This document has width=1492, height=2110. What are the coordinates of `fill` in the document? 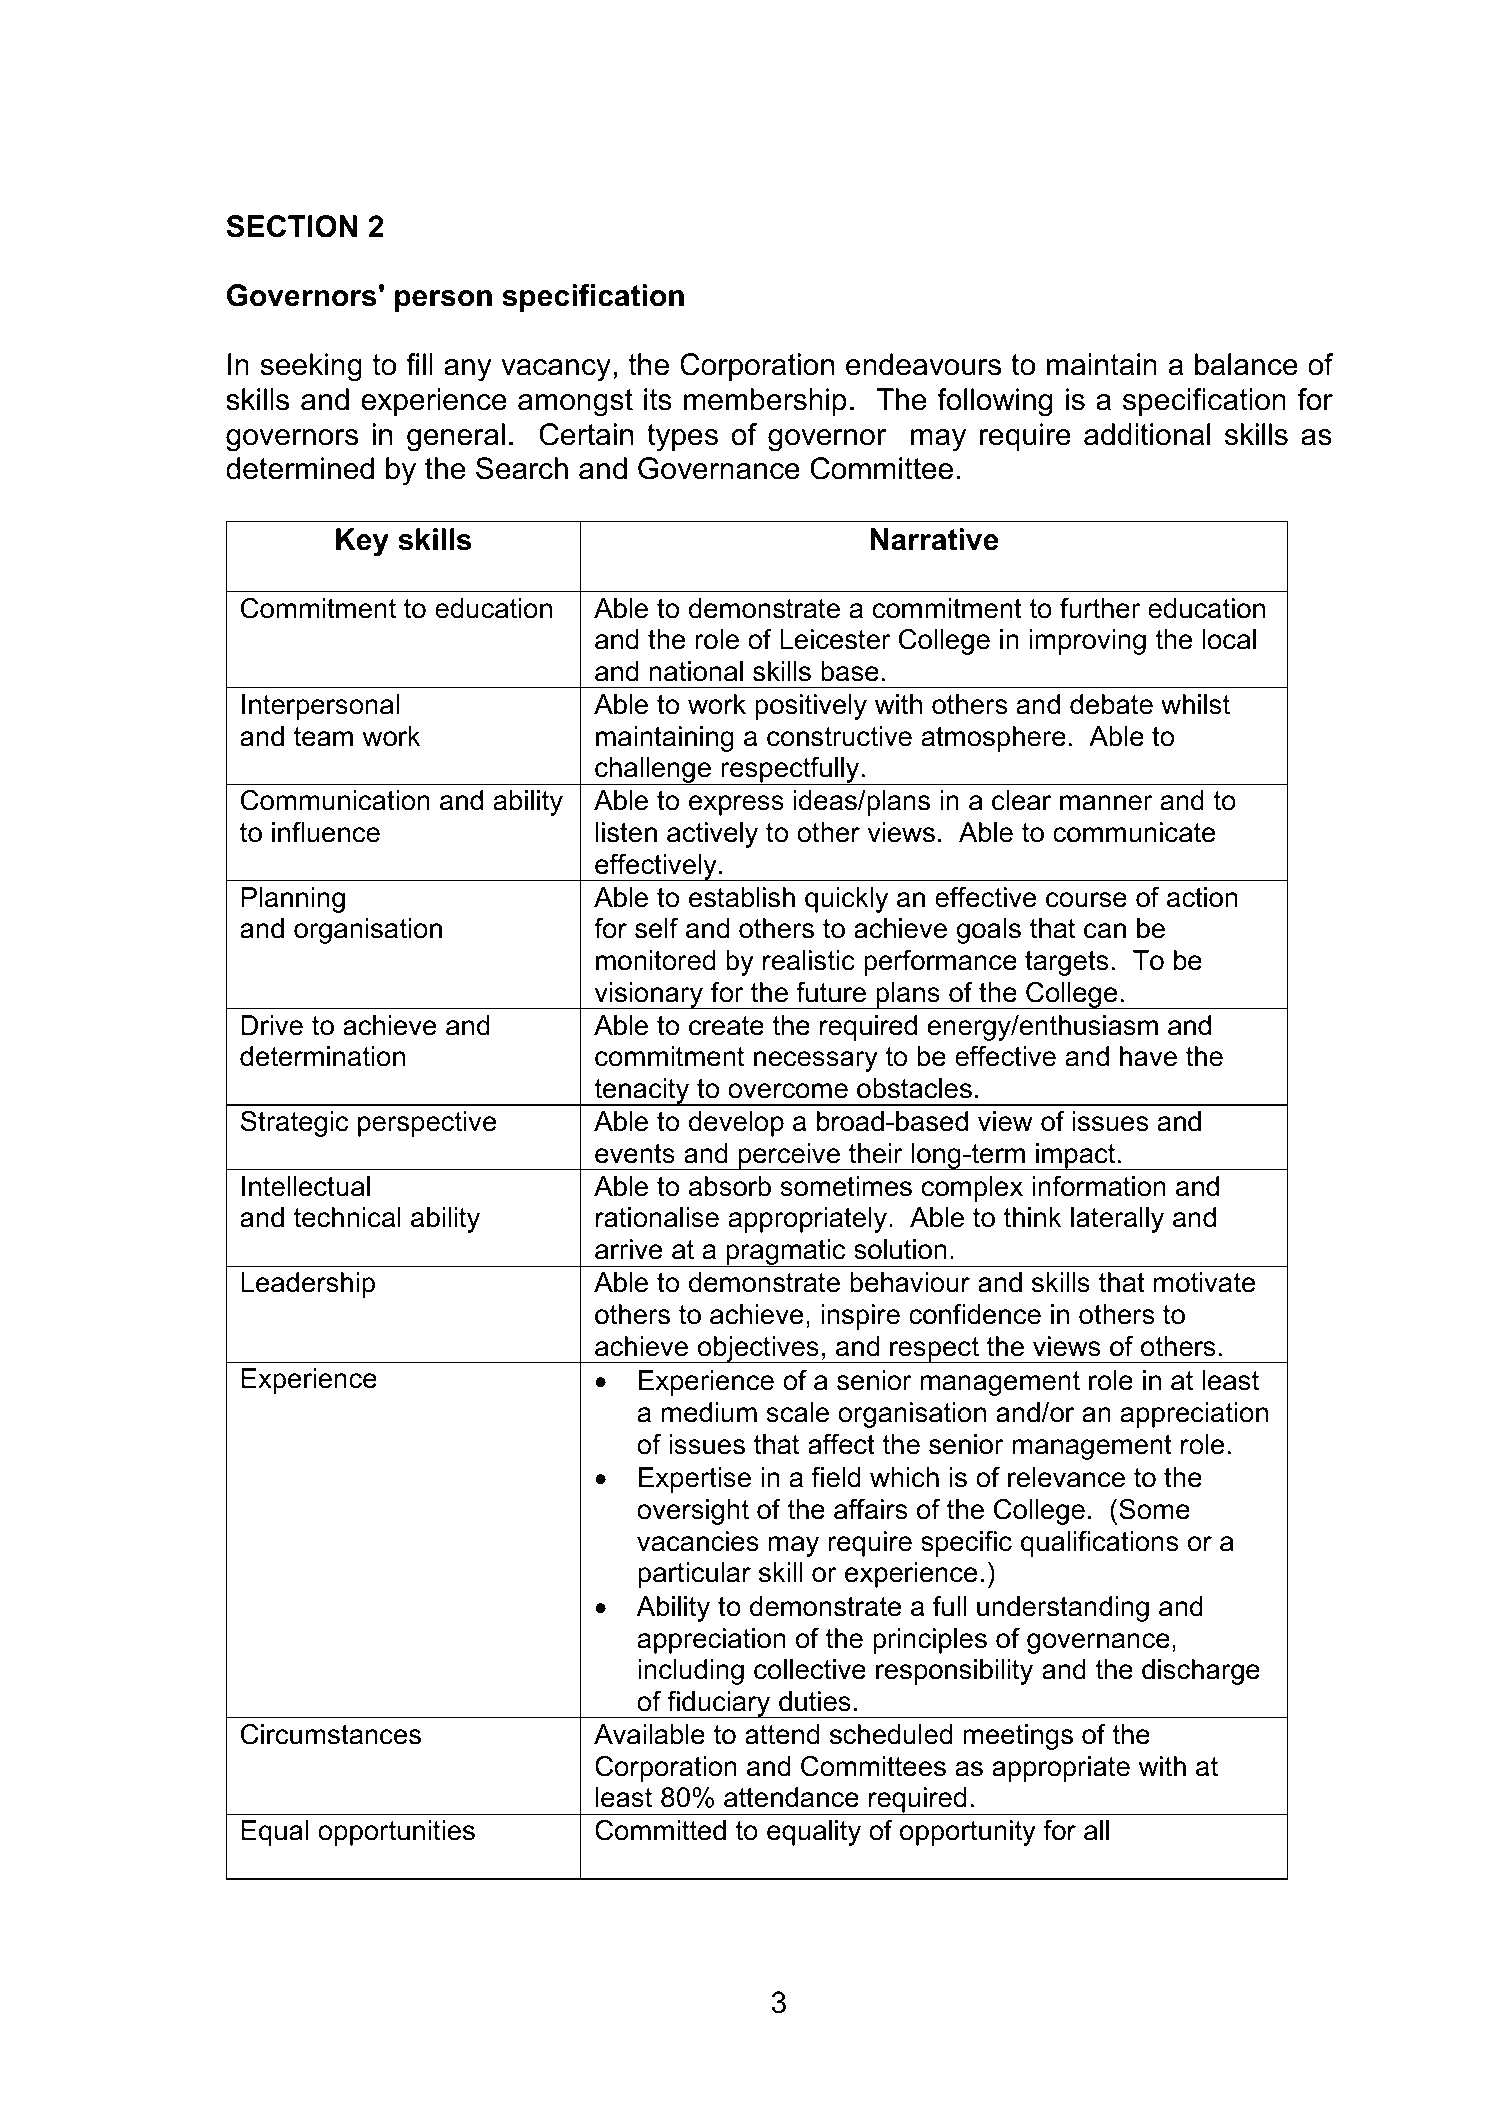 It's located at (419, 364).
